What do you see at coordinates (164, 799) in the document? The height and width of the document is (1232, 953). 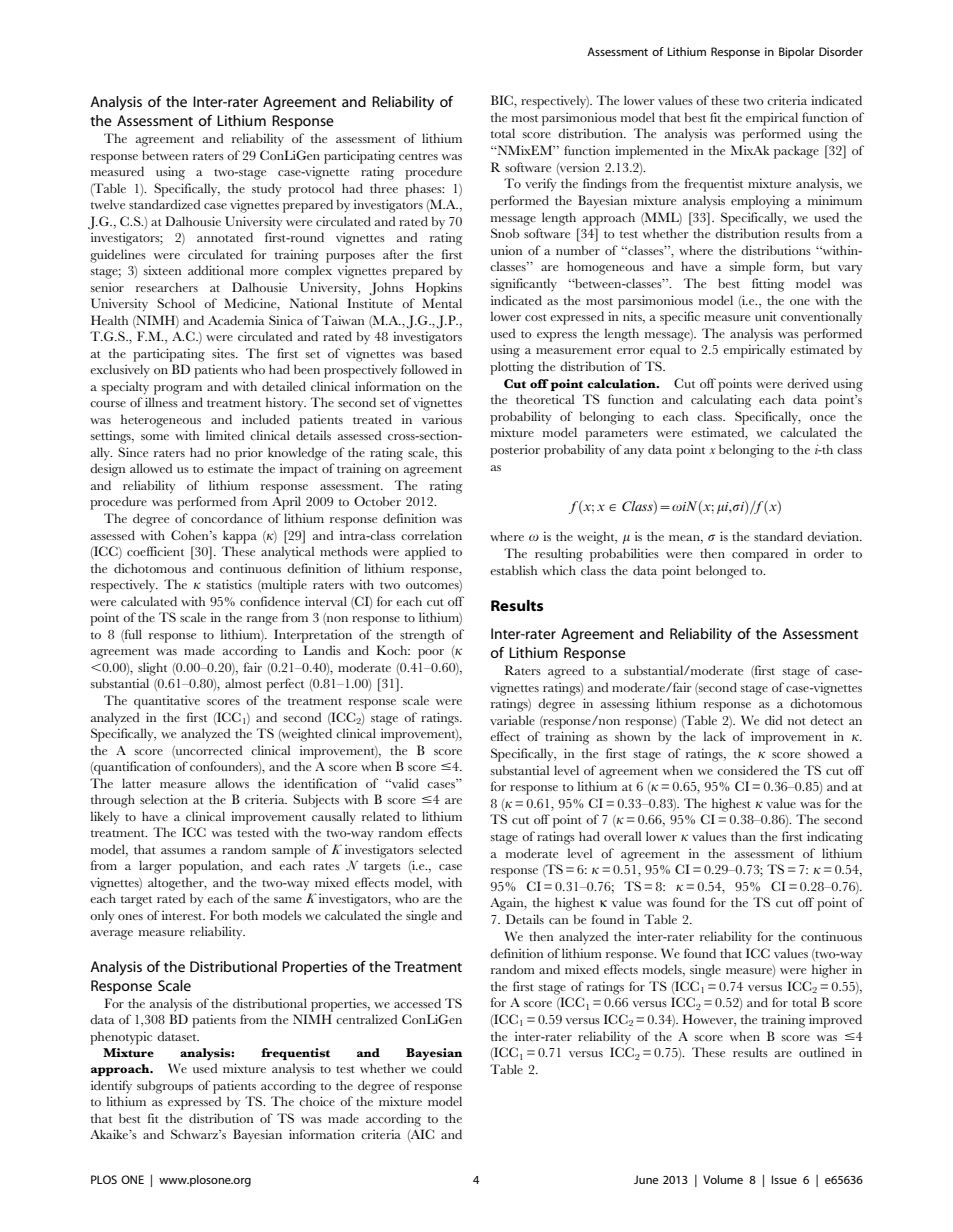 I see `selection` at bounding box center [164, 799].
